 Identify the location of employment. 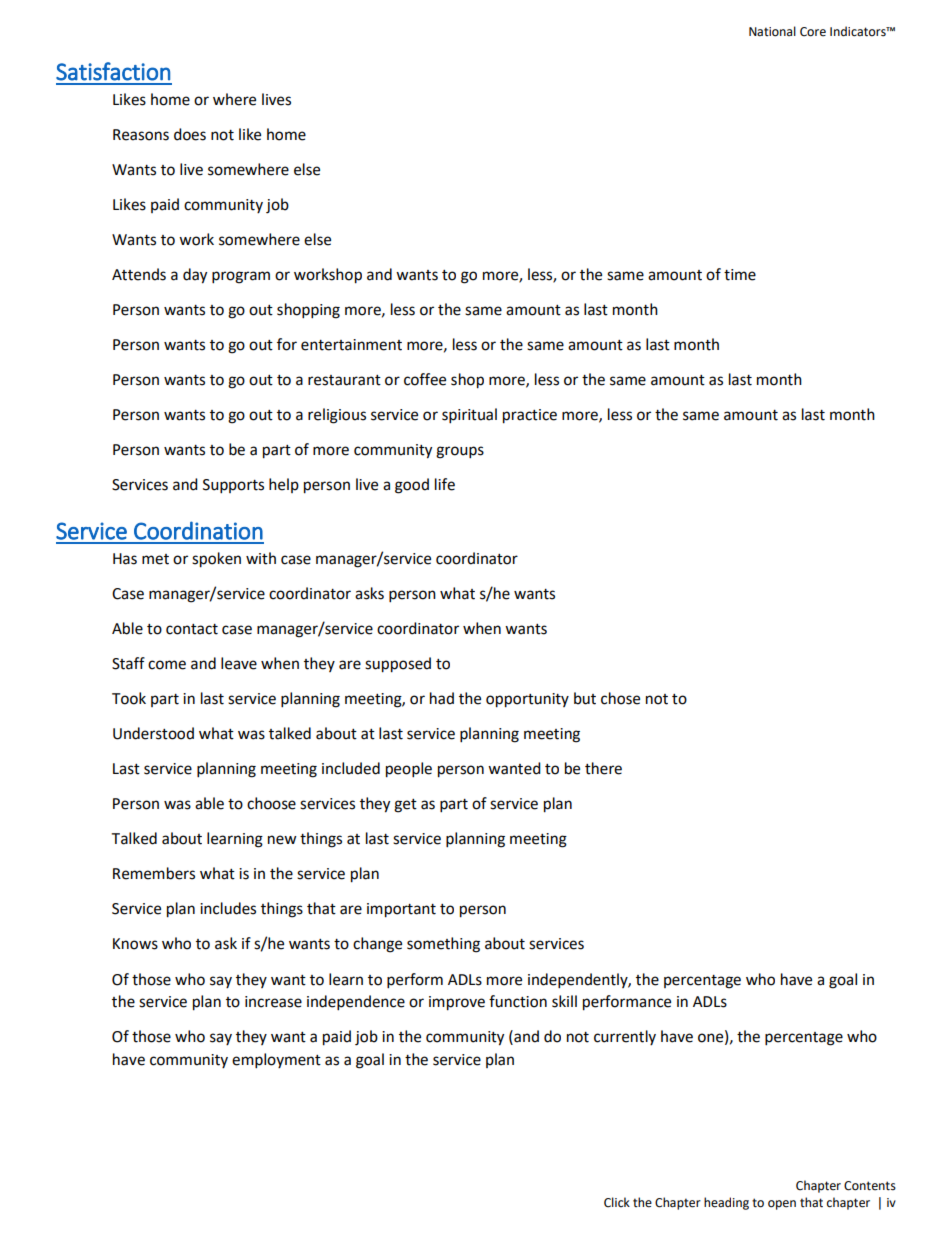
(276, 1061).
